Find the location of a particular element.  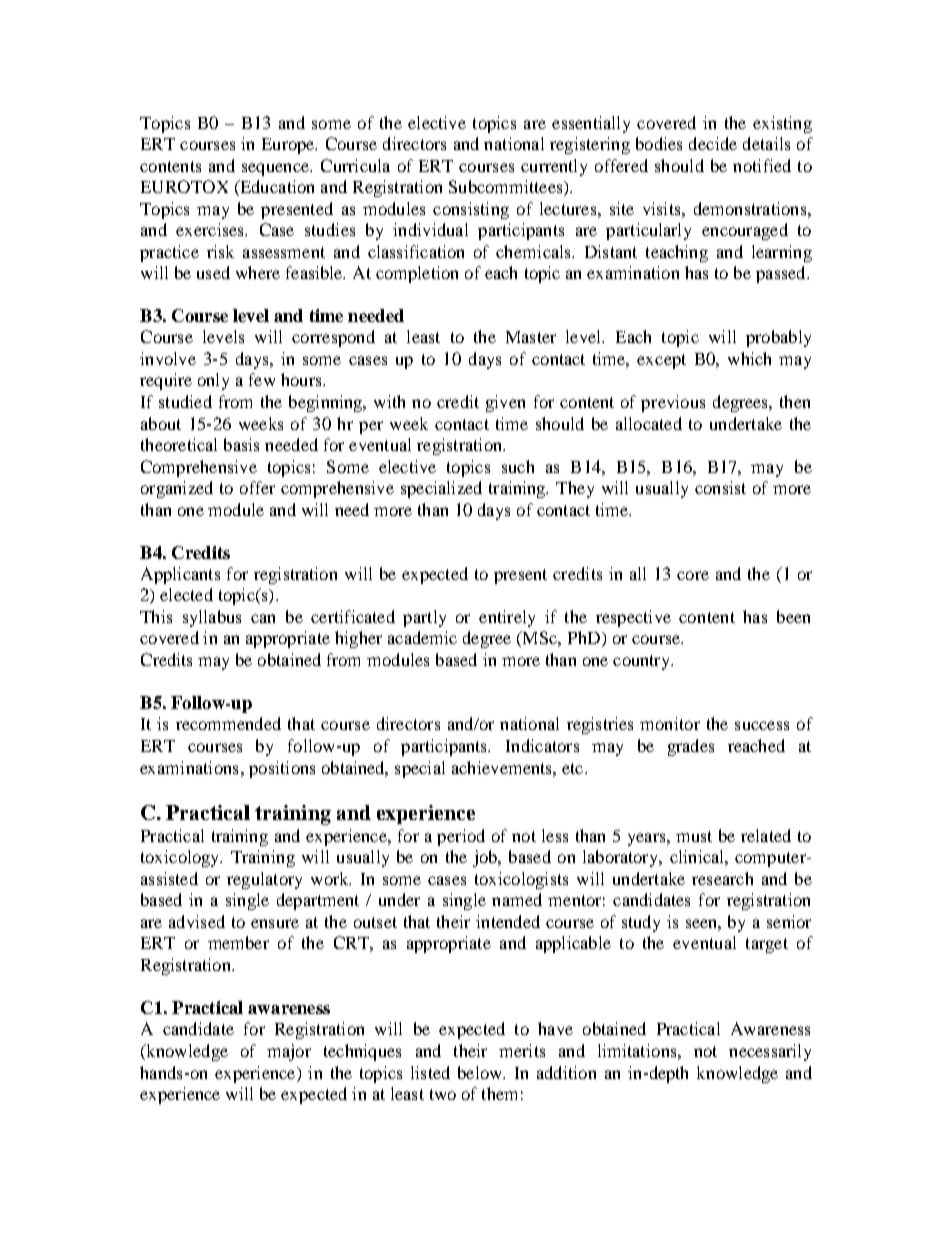

recommended is located at coordinates (228, 723).
